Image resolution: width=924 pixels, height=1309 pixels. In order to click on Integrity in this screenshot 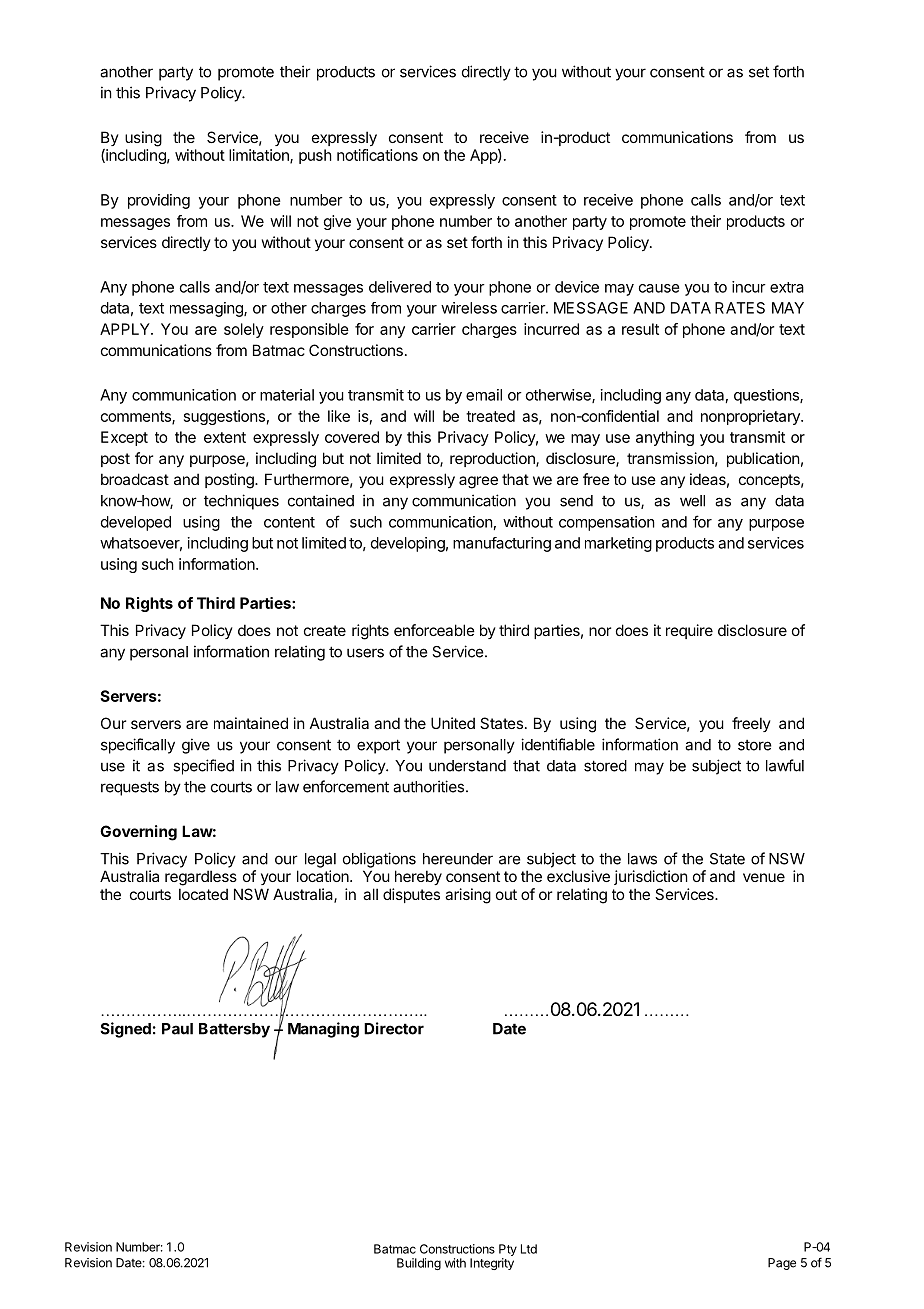, I will do `click(492, 1264)`.
